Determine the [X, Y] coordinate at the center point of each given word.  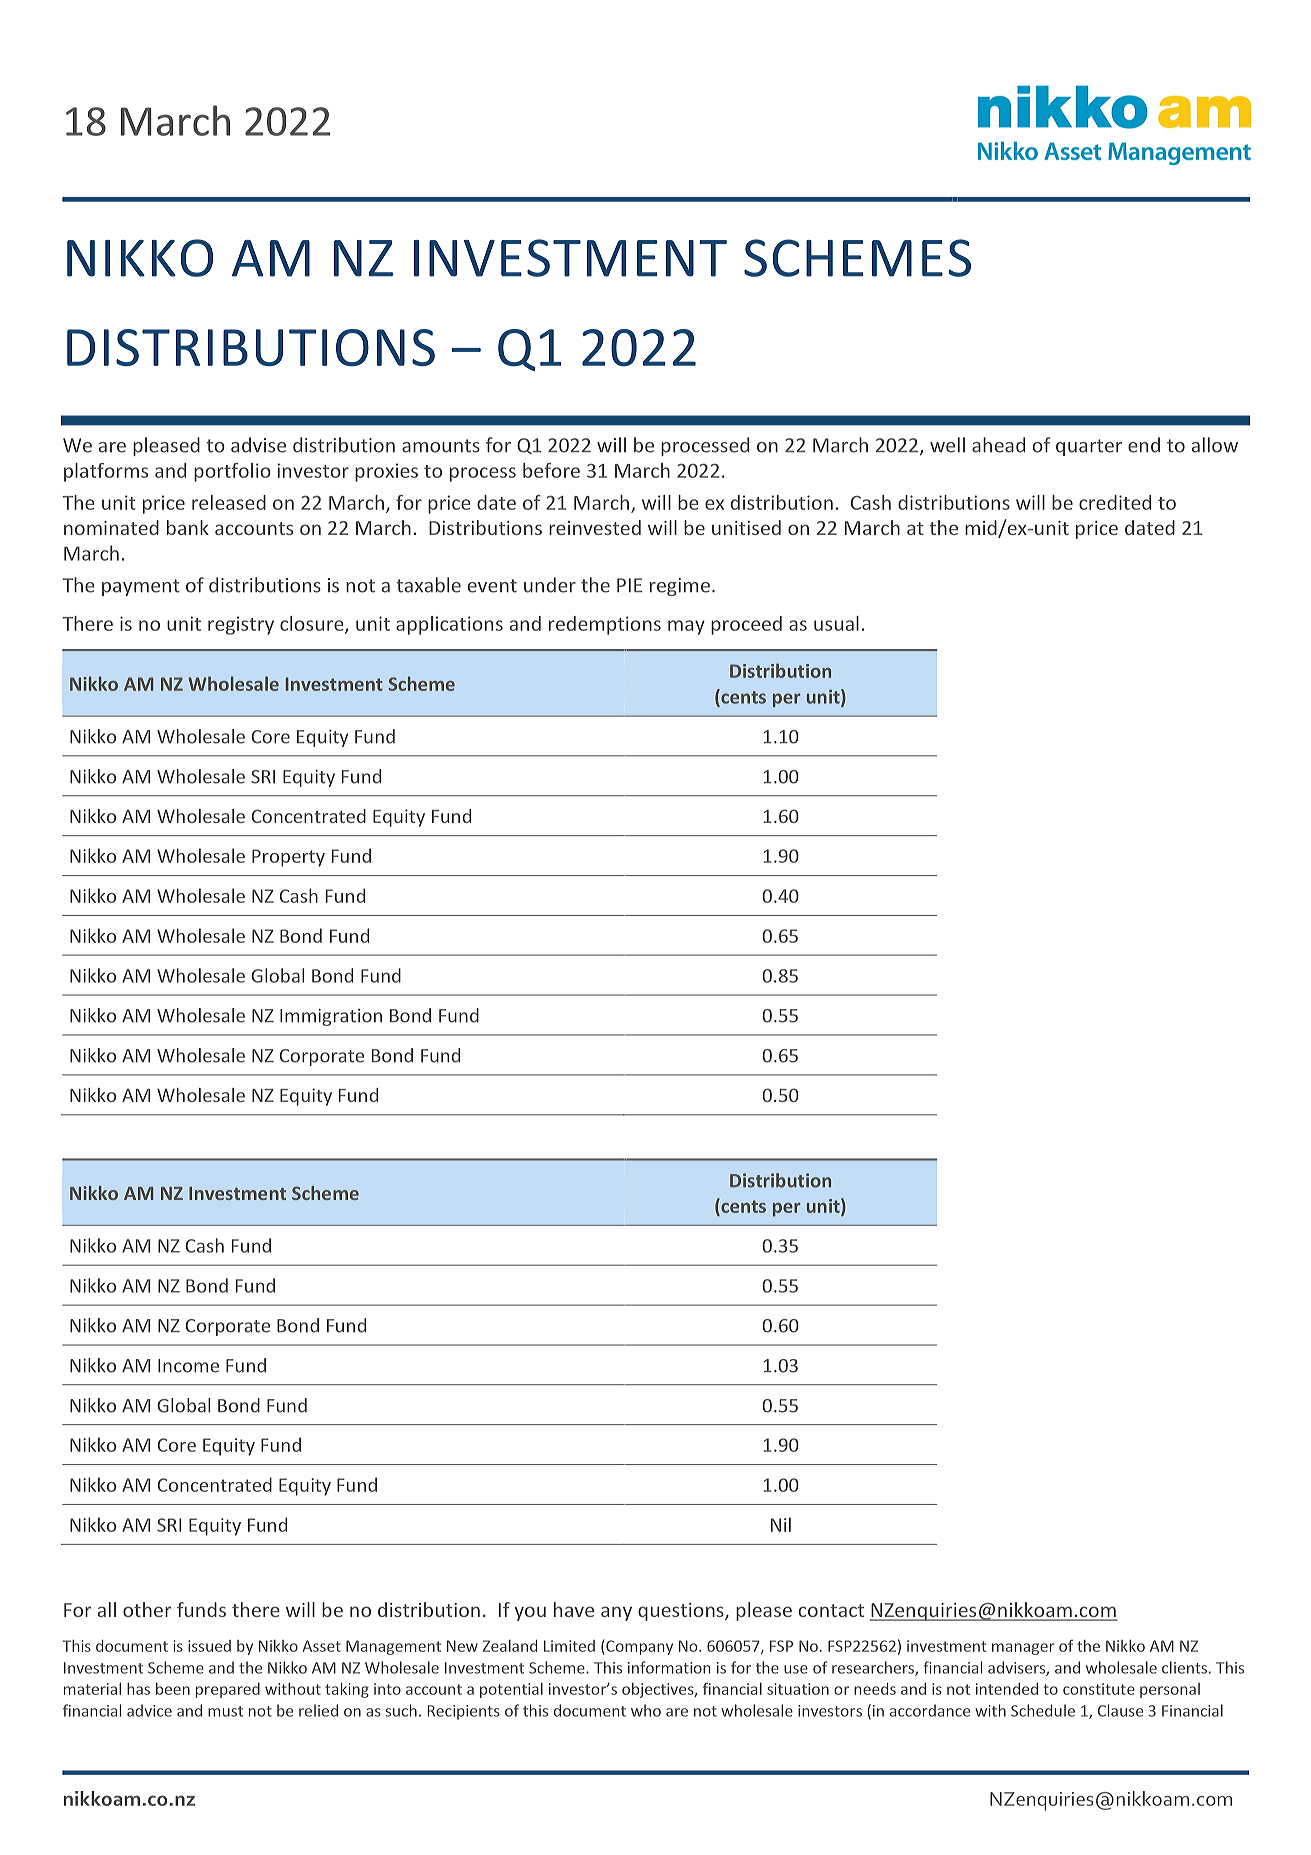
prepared [228, 1690]
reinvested [595, 527]
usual [836, 623]
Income [188, 1366]
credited [1115, 502]
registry [241, 625]
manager [1023, 1649]
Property [288, 858]
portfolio [232, 472]
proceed [746, 625]
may [686, 627]
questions [682, 1612]
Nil [781, 1524]
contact [831, 1610]
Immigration [331, 1017]
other [147, 1609]
